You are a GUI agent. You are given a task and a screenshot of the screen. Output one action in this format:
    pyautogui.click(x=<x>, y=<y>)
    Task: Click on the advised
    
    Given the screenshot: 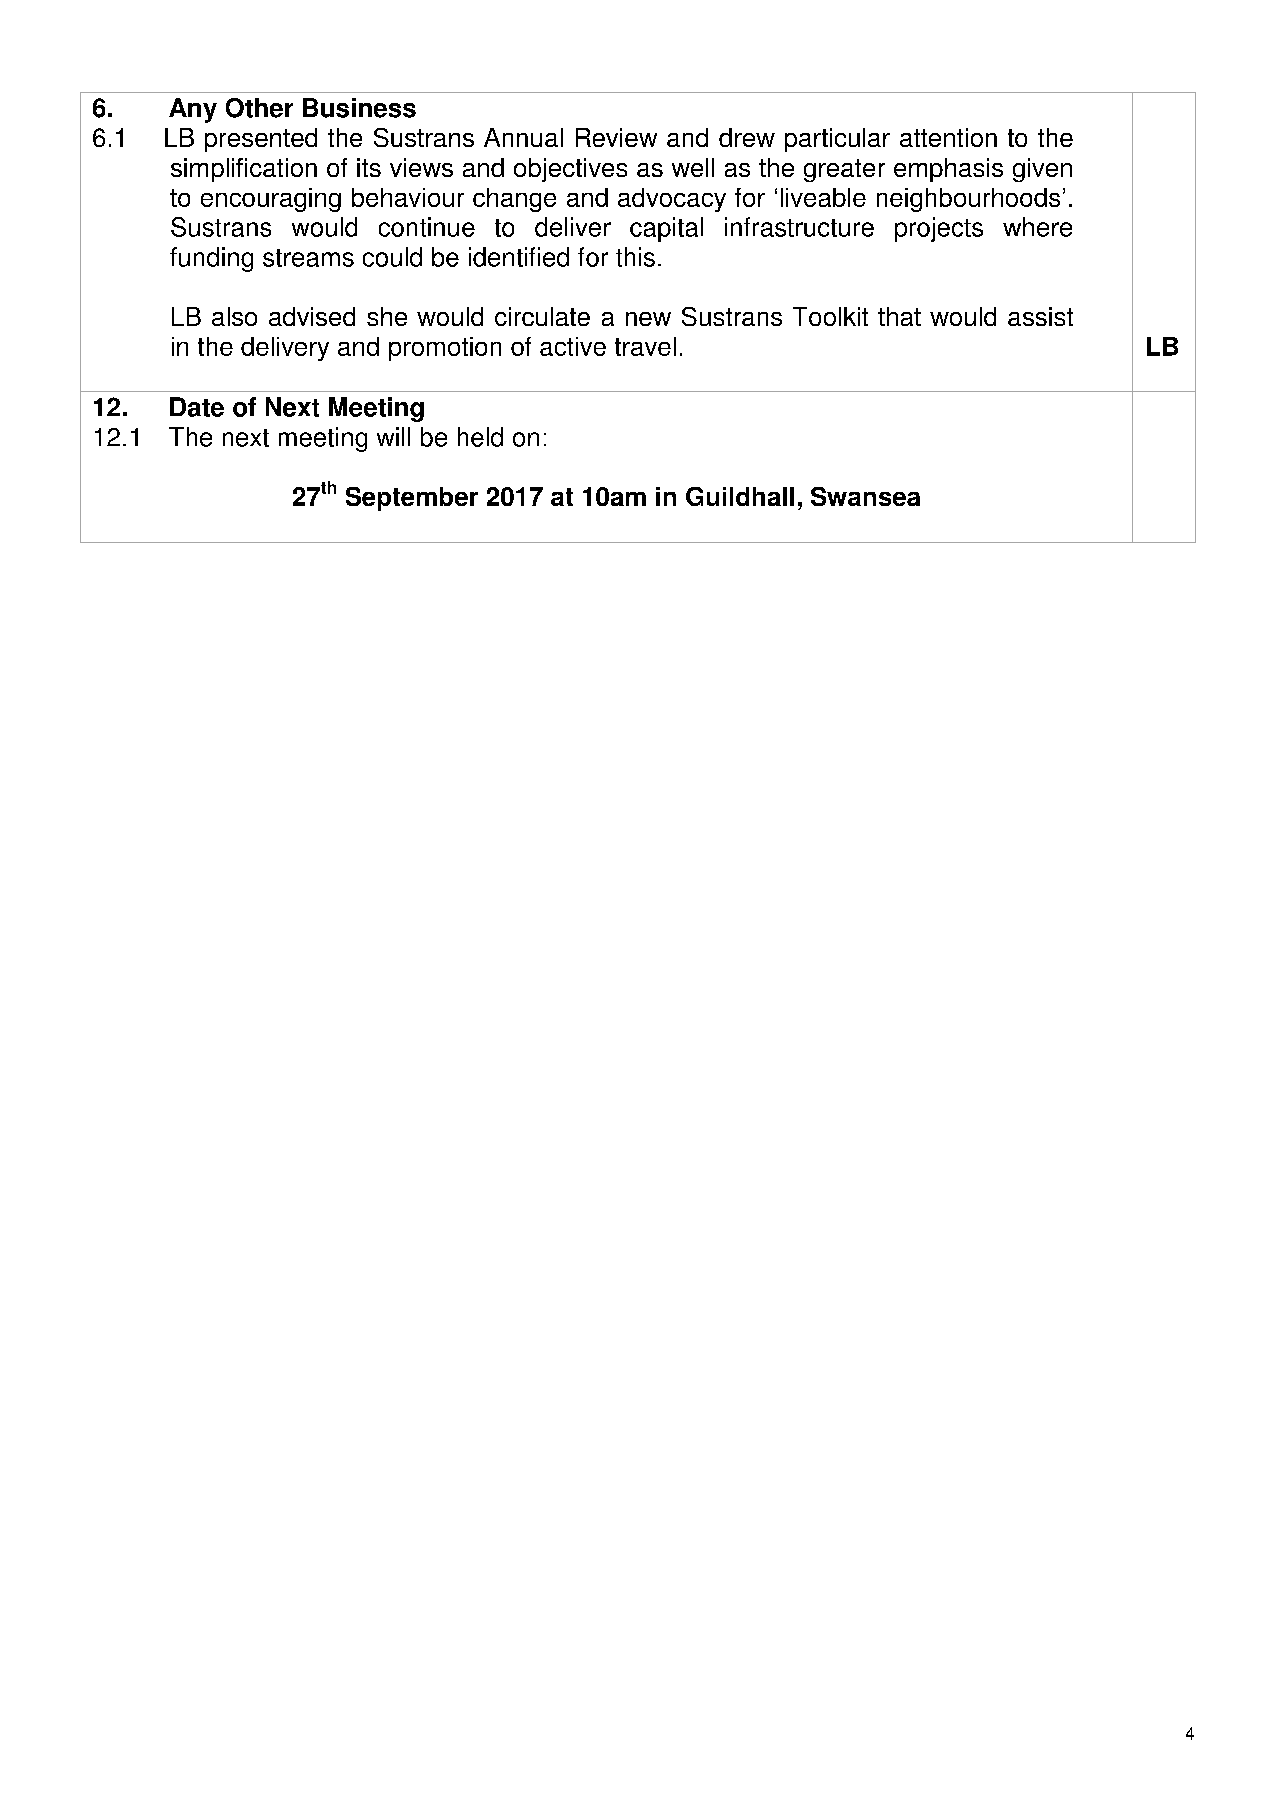 What is the action you would take?
    pyautogui.click(x=312, y=316)
